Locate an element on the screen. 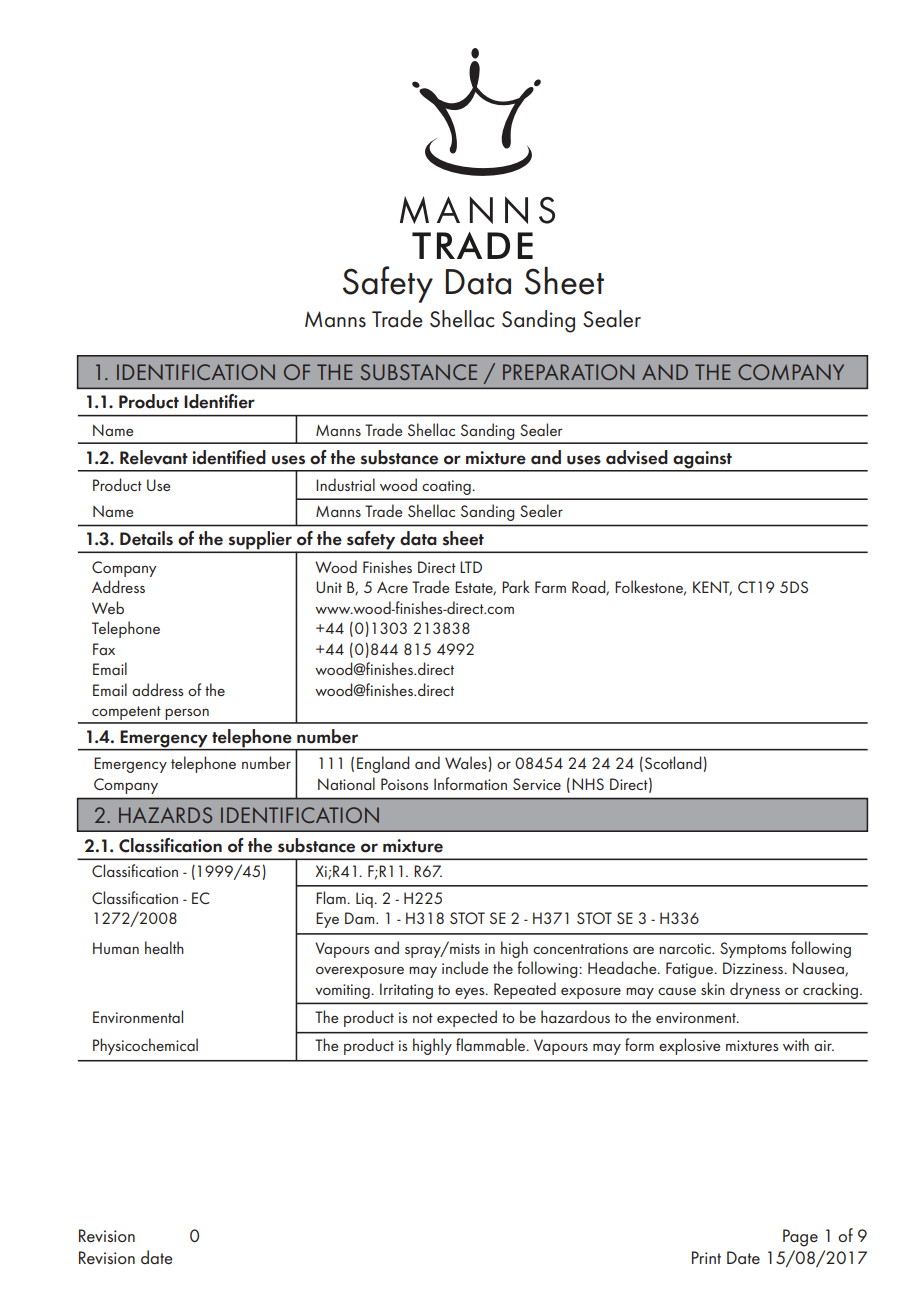 This screenshot has height=1308, width=924. PREPARATION is located at coordinates (568, 372).
